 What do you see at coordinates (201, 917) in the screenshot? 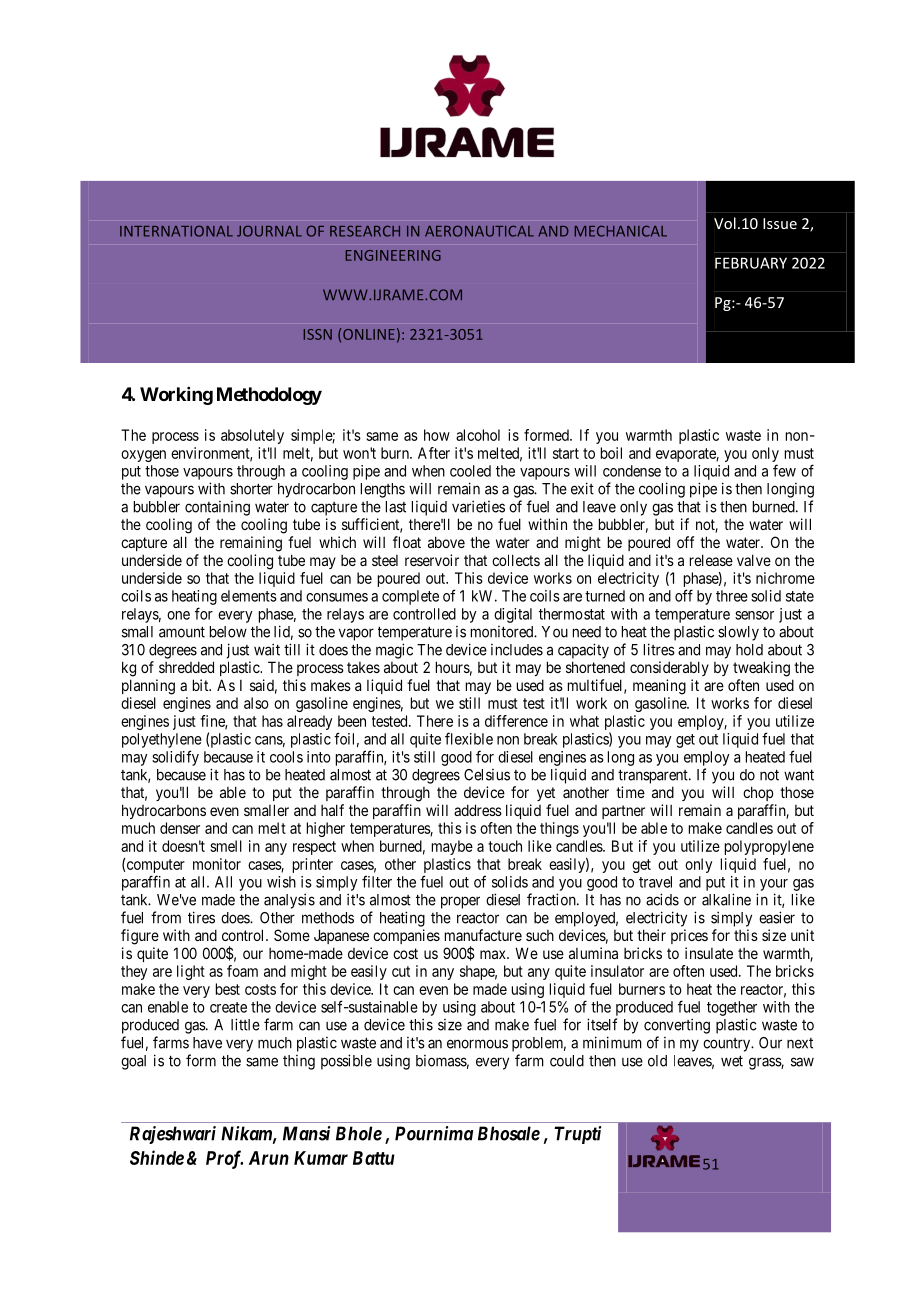
I see `tires` at bounding box center [201, 917].
